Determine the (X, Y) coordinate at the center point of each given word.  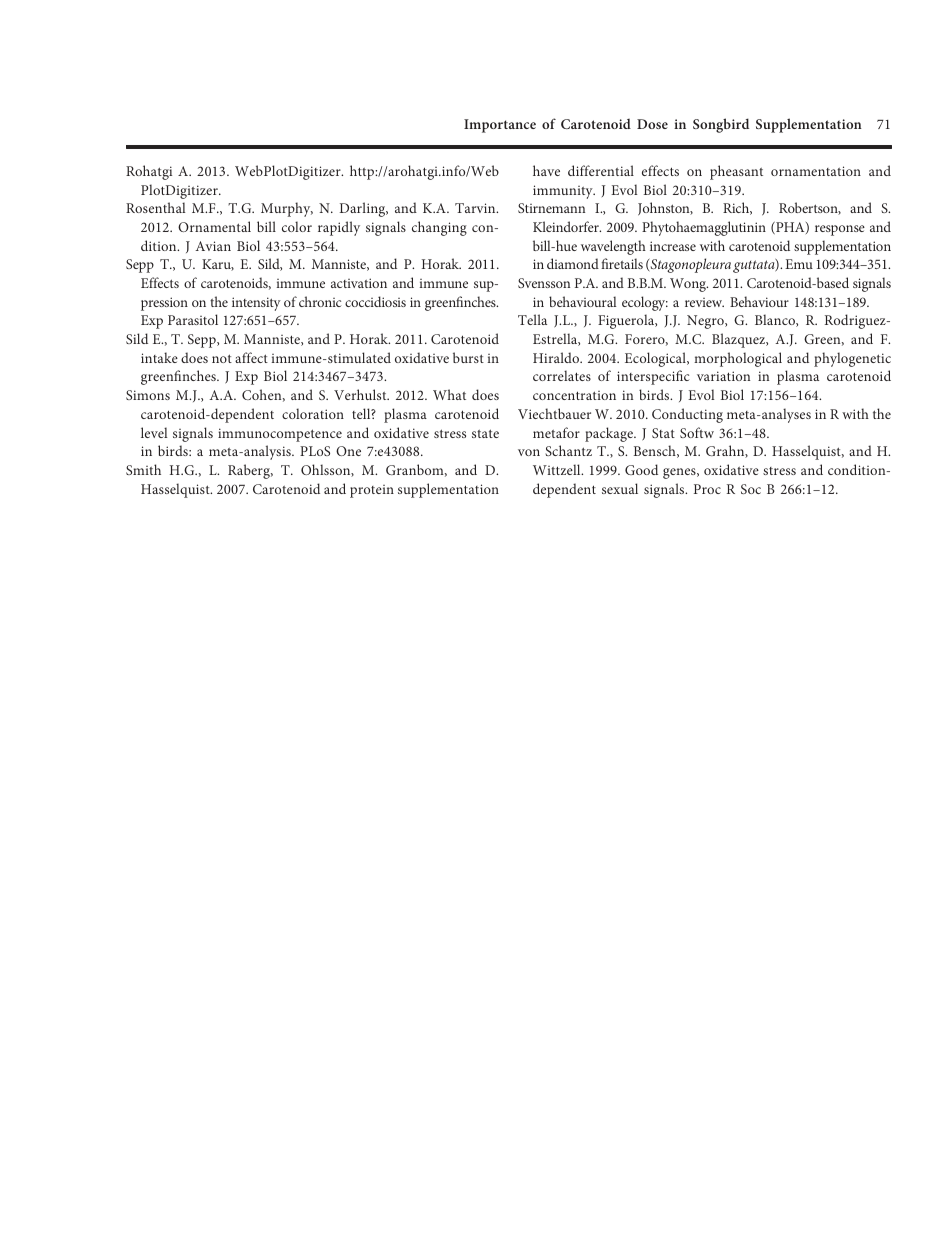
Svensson (544, 283)
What (449, 394)
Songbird (721, 125)
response (840, 230)
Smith (143, 469)
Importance (500, 126)
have (546, 170)
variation (723, 376)
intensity (256, 304)
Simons (148, 395)
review (704, 302)
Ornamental (214, 226)
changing (439, 228)
